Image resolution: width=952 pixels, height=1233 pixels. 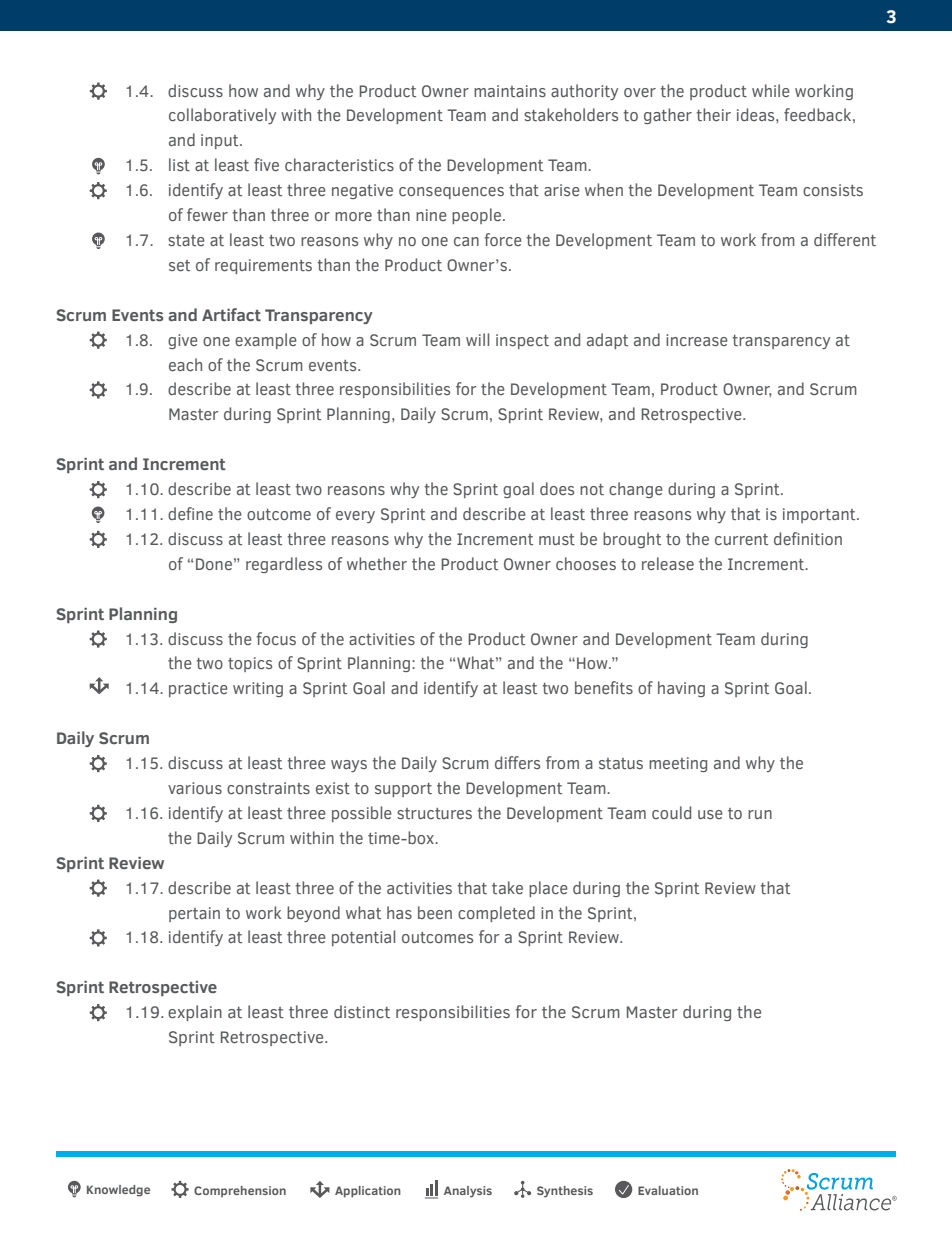 What do you see at coordinates (222, 116) in the page?
I see `collaboratively` at bounding box center [222, 116].
